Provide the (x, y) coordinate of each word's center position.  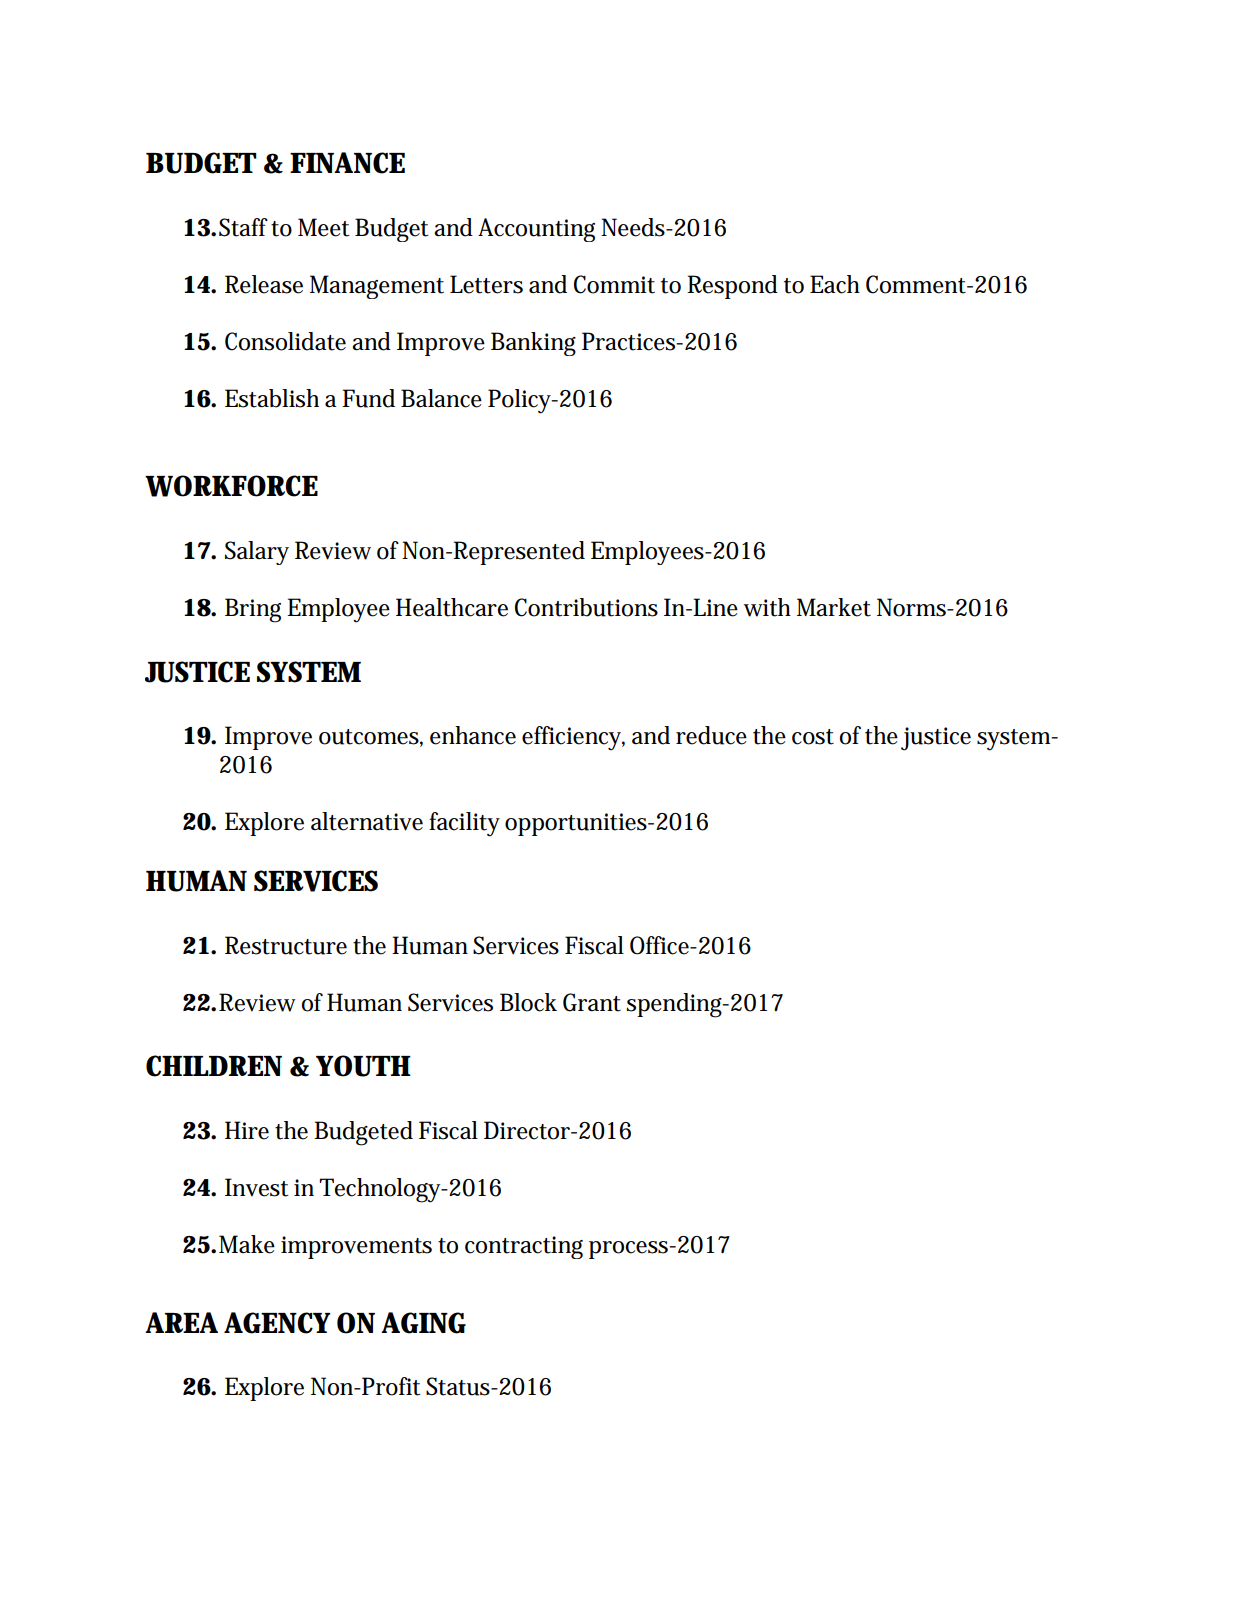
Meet (323, 227)
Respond (732, 287)
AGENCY (277, 1323)
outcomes (369, 737)
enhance (473, 735)
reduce (711, 735)
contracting (524, 1247)
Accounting (536, 230)
